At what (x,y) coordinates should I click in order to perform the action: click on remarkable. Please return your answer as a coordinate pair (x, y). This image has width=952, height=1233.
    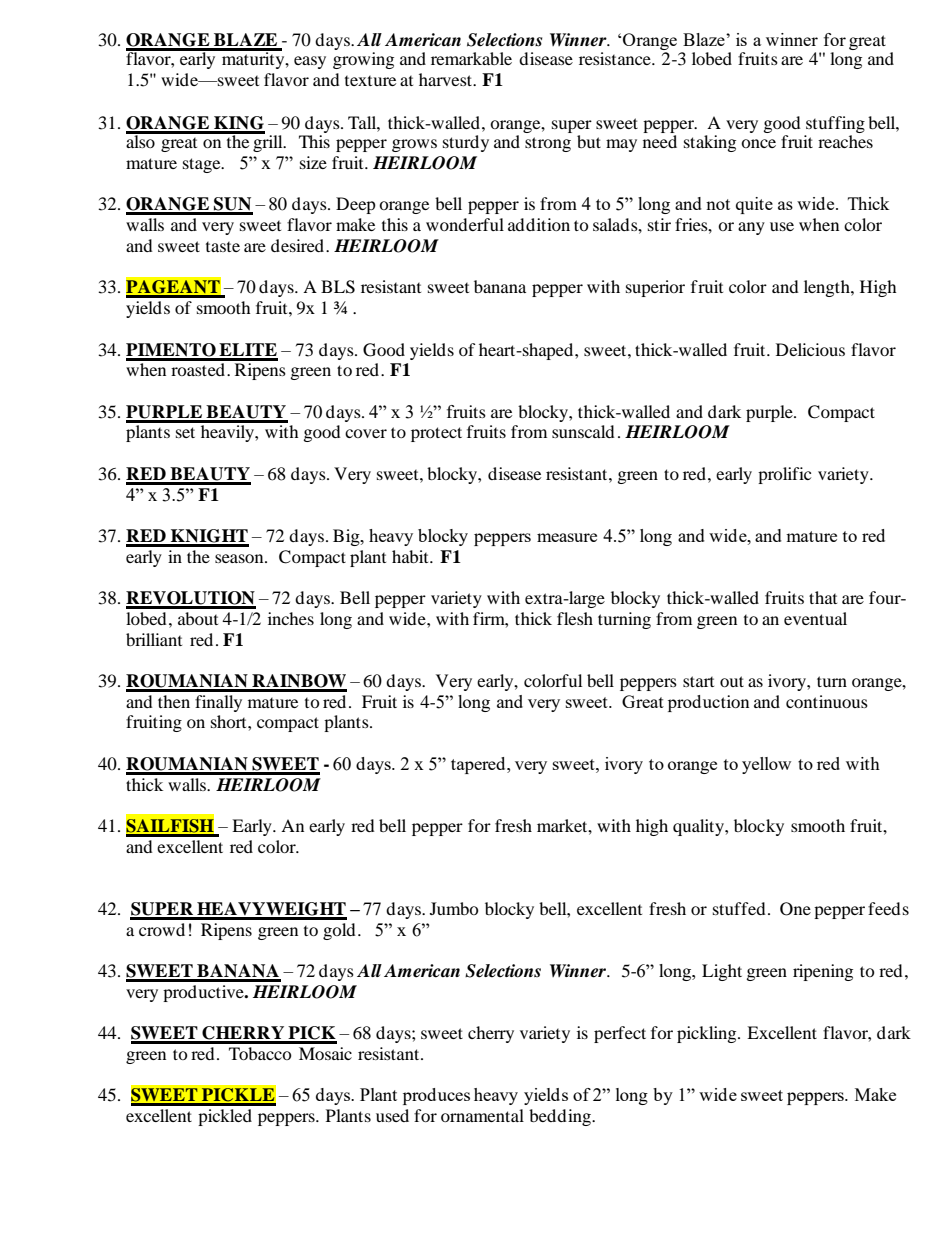
    Looking at the image, I should click on (471, 58).
